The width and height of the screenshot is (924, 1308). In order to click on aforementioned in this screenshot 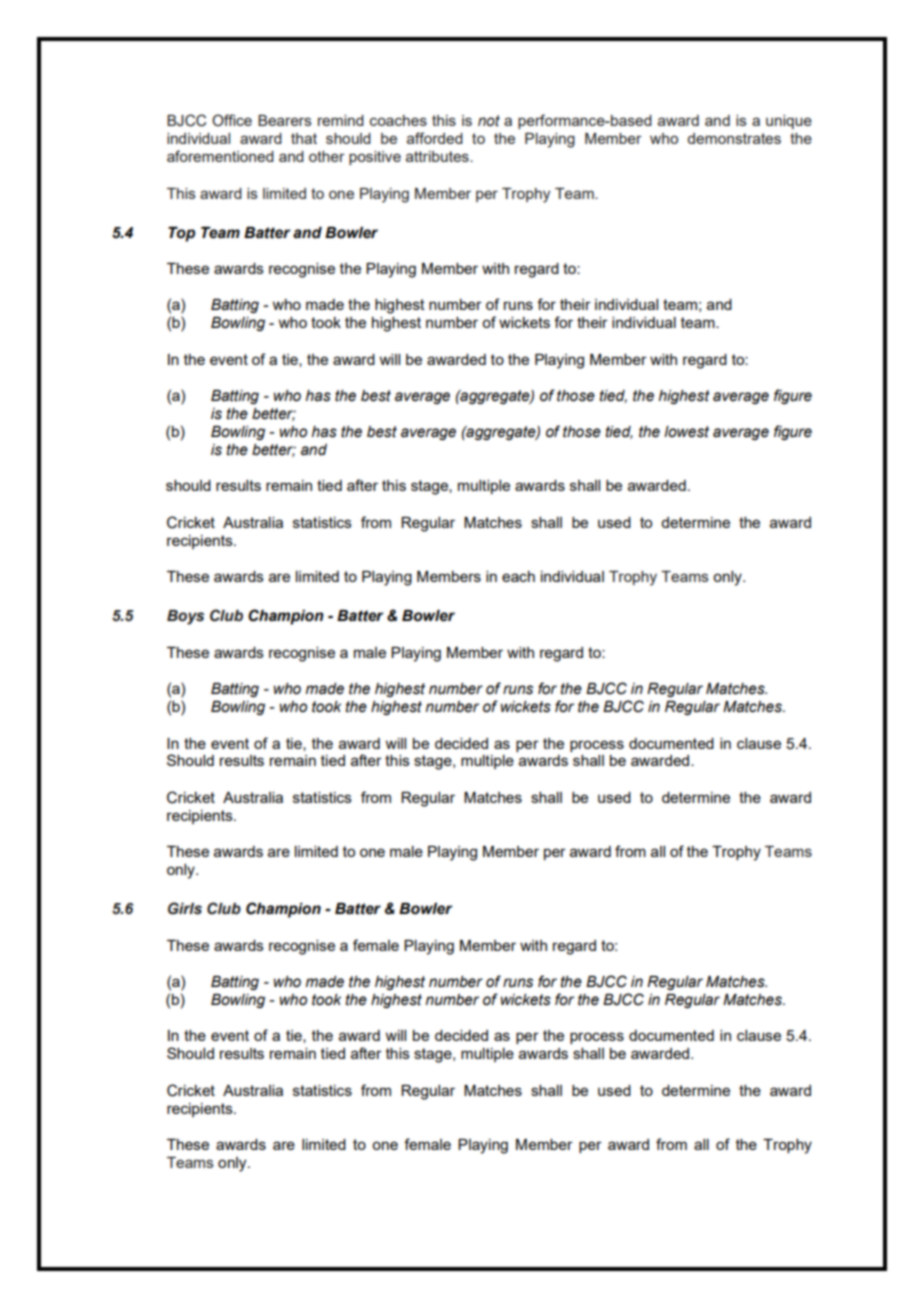, I will do `click(220, 156)`.
